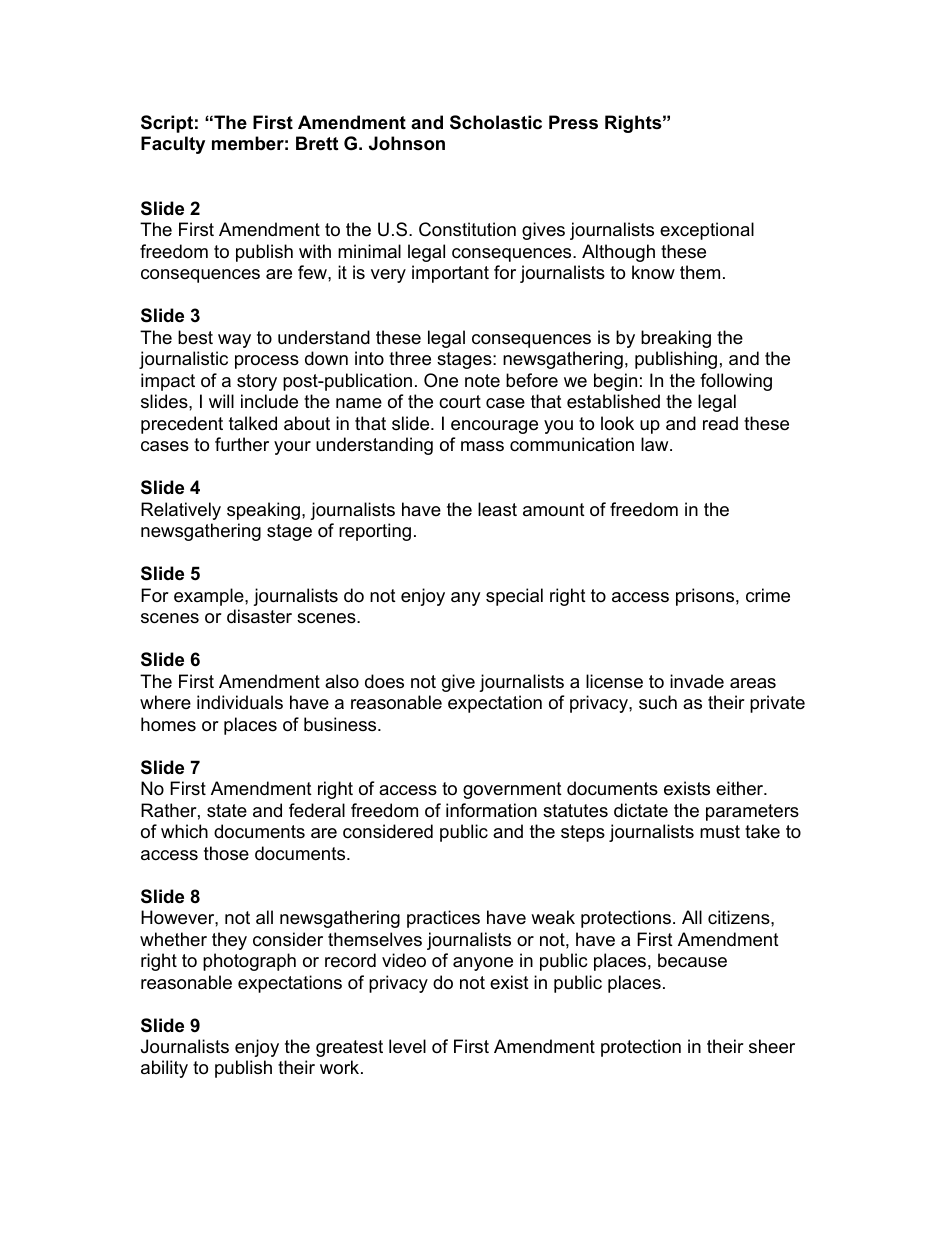 This screenshot has width=952, height=1233. What do you see at coordinates (707, 231) in the screenshot?
I see `exceptional` at bounding box center [707, 231].
